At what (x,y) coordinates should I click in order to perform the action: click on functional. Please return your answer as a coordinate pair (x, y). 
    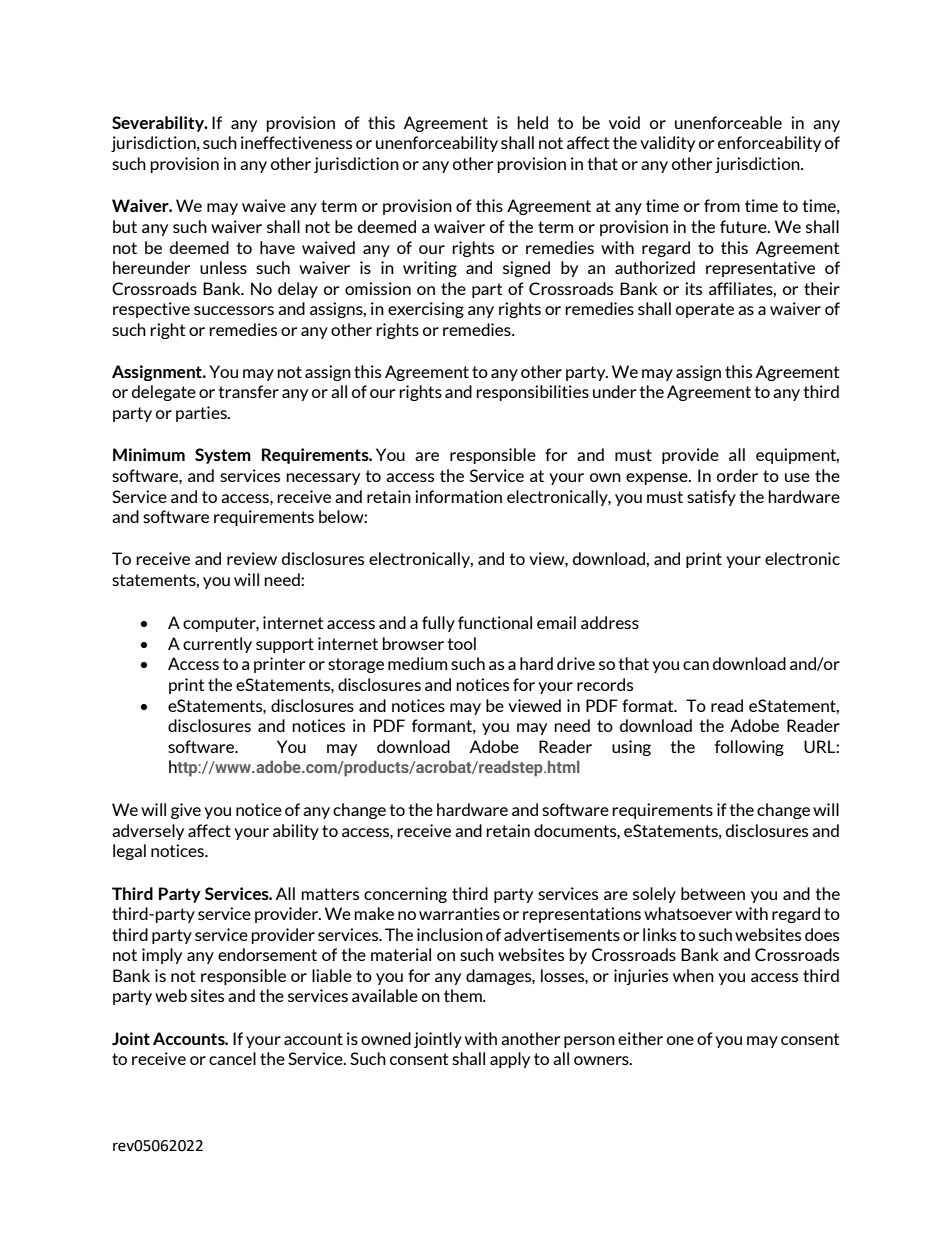
    Looking at the image, I should click on (495, 622).
